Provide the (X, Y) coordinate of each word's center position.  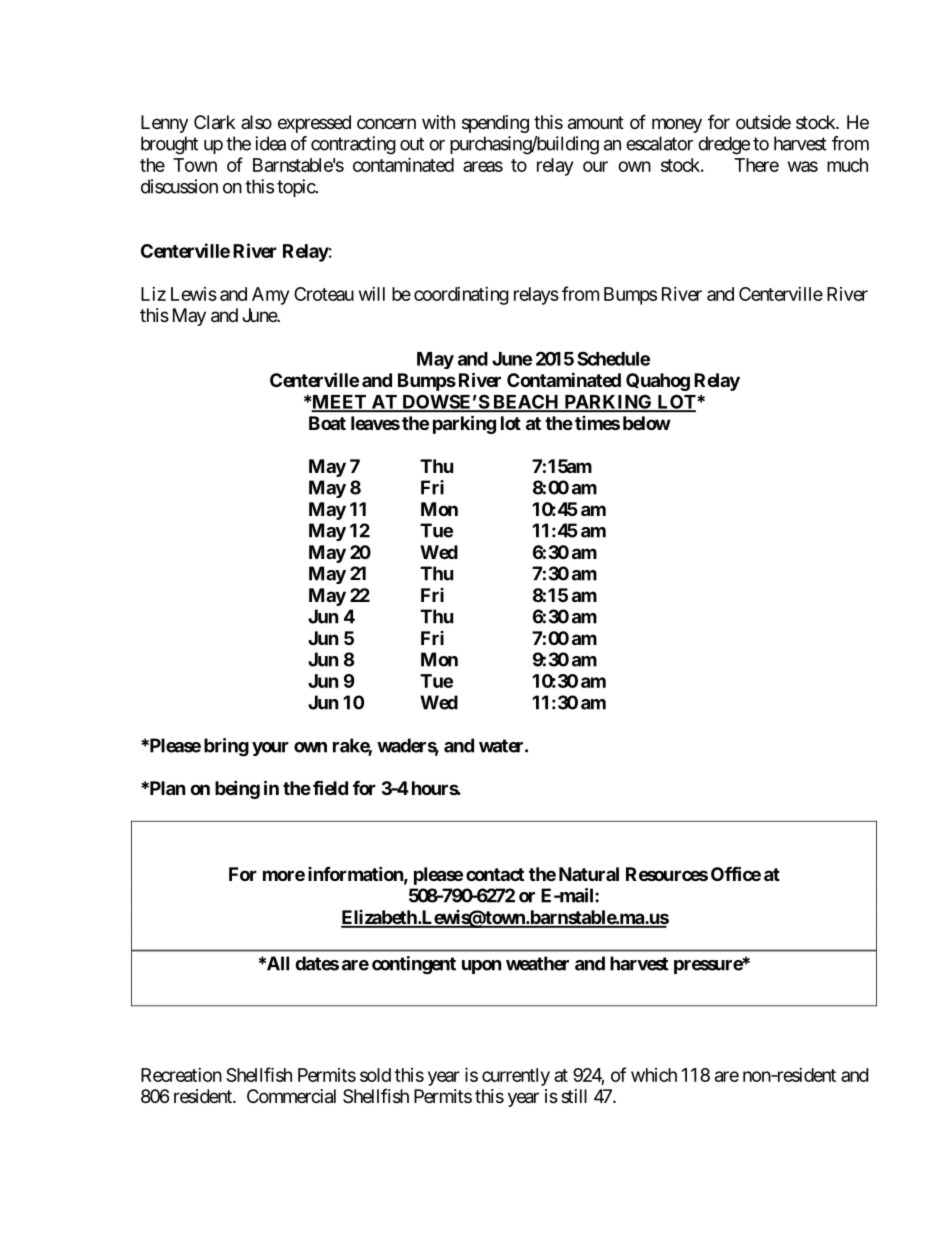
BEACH (526, 403)
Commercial (291, 1096)
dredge (724, 145)
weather (537, 963)
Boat (327, 423)
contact (495, 874)
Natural (589, 874)
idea (270, 143)
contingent (414, 965)
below (647, 423)
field (330, 787)
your (270, 749)
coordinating (461, 296)
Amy (270, 296)
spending (495, 124)
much (847, 165)
